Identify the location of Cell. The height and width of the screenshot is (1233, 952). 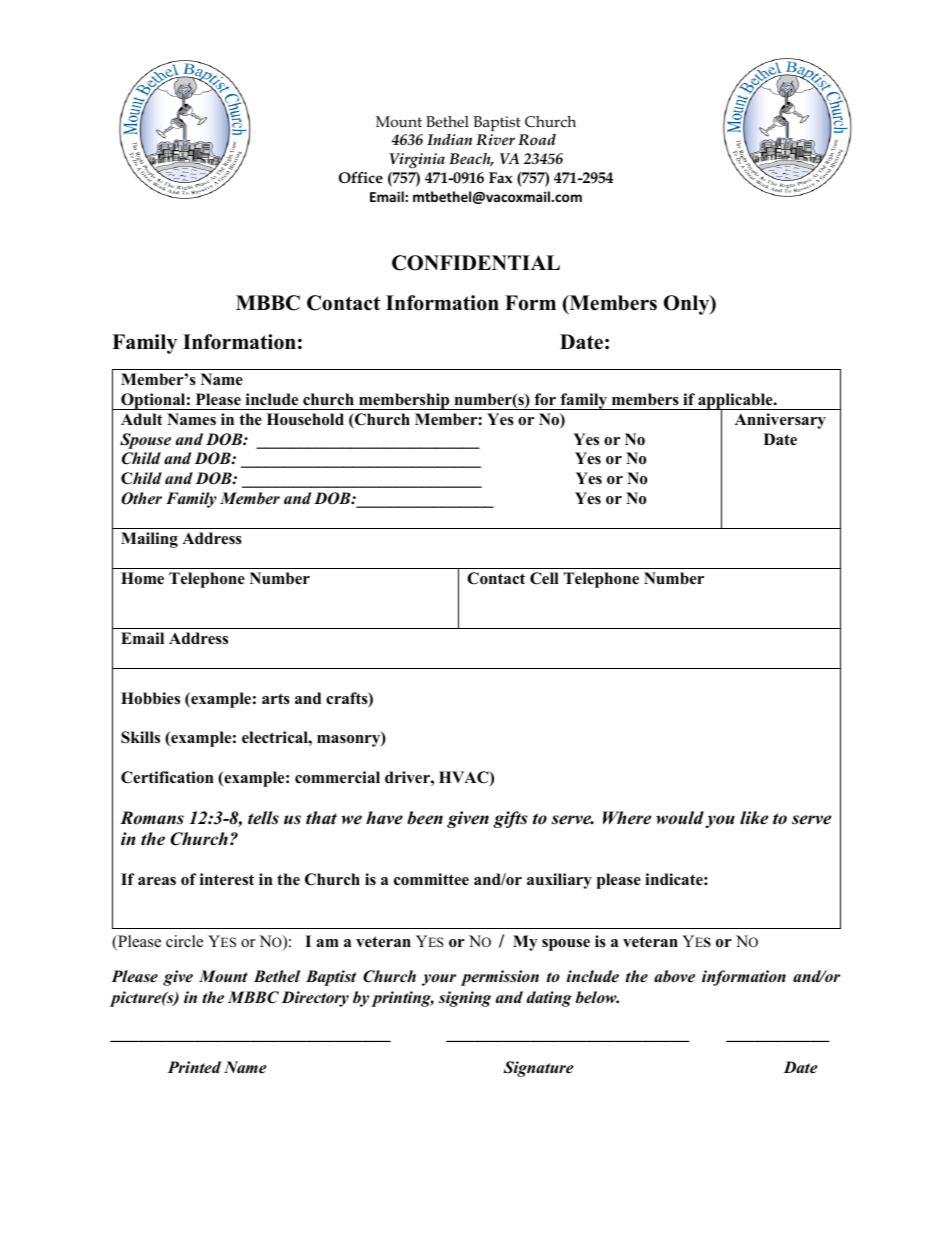
(544, 578).
